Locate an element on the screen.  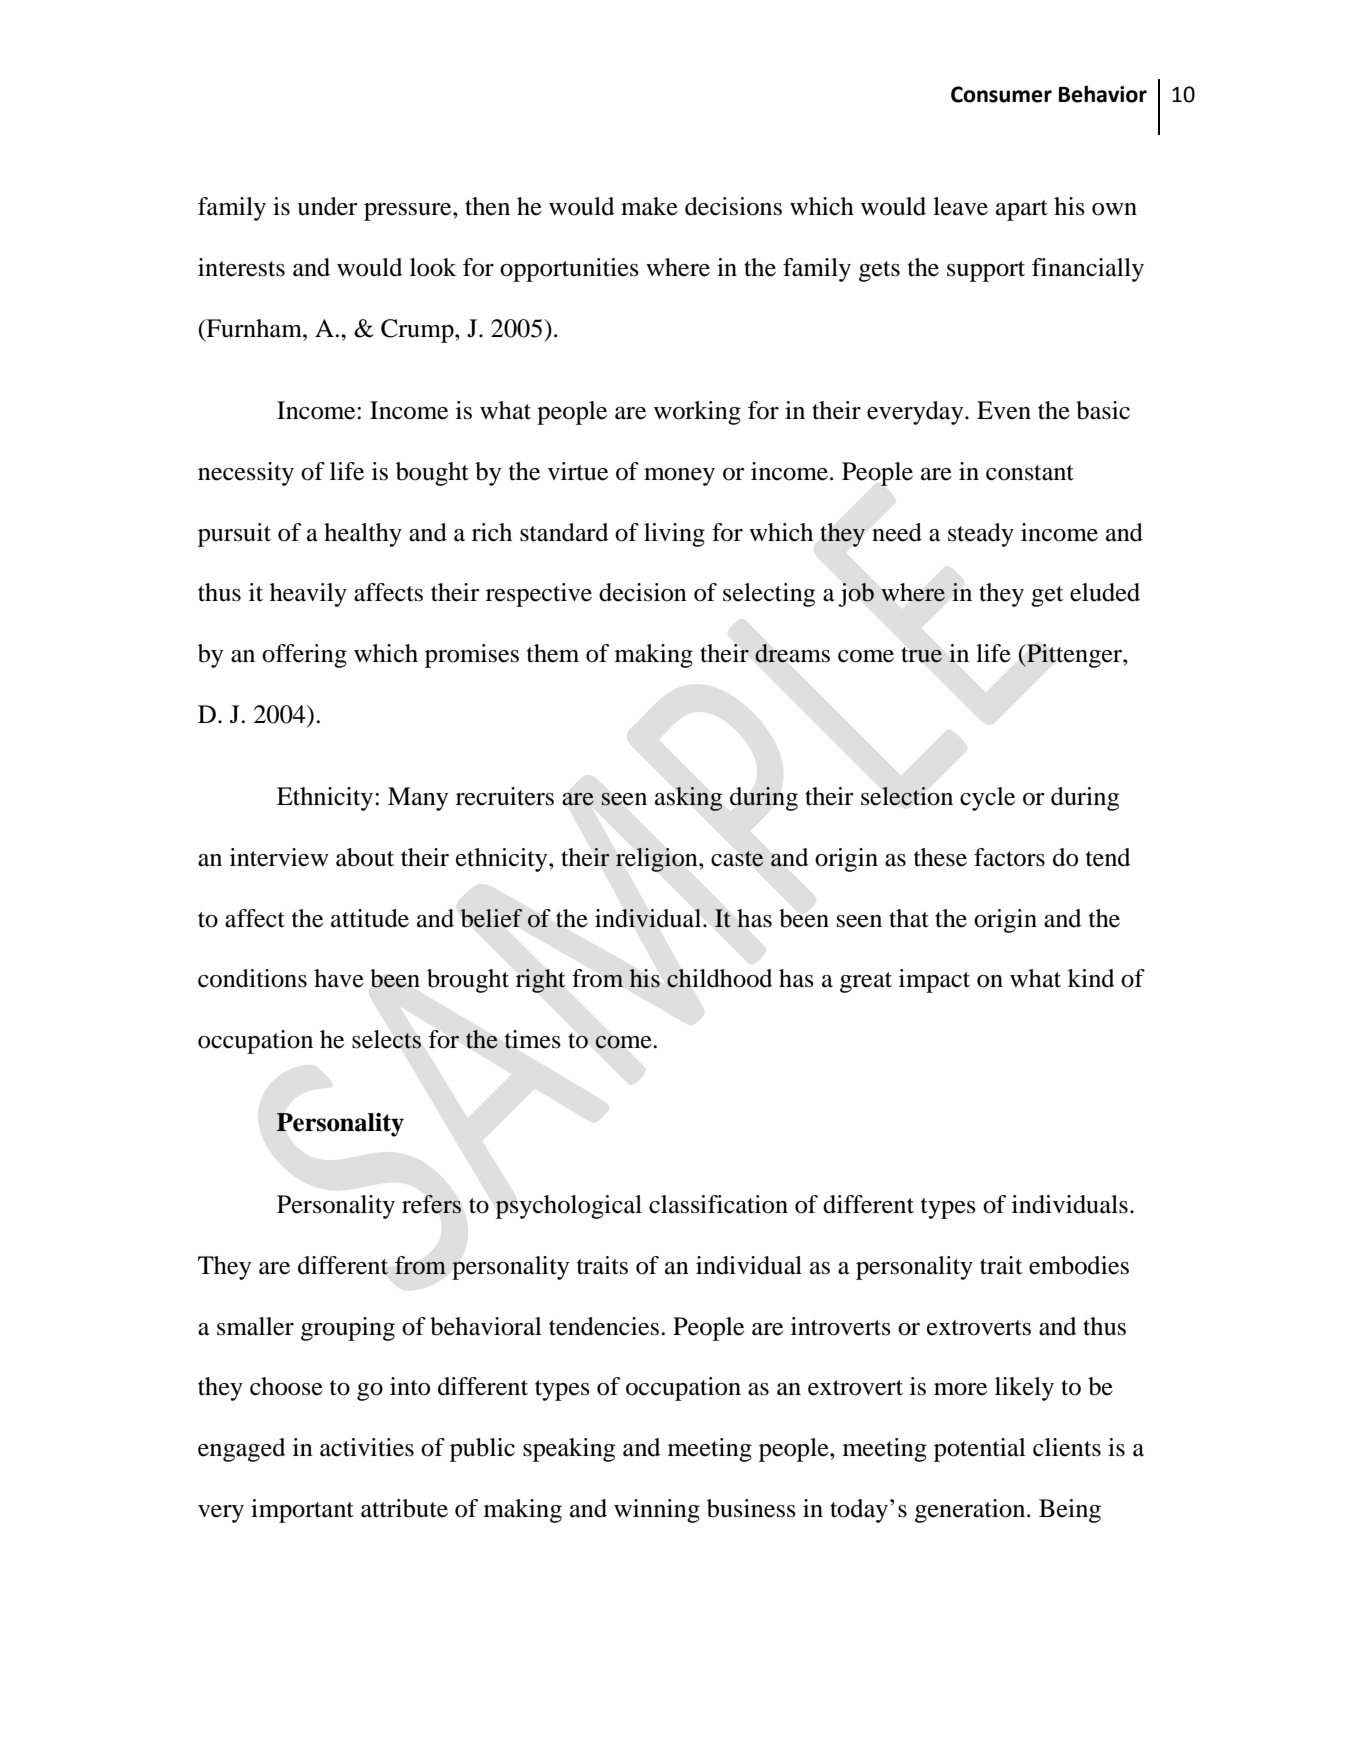
cycle is located at coordinates (987, 799).
